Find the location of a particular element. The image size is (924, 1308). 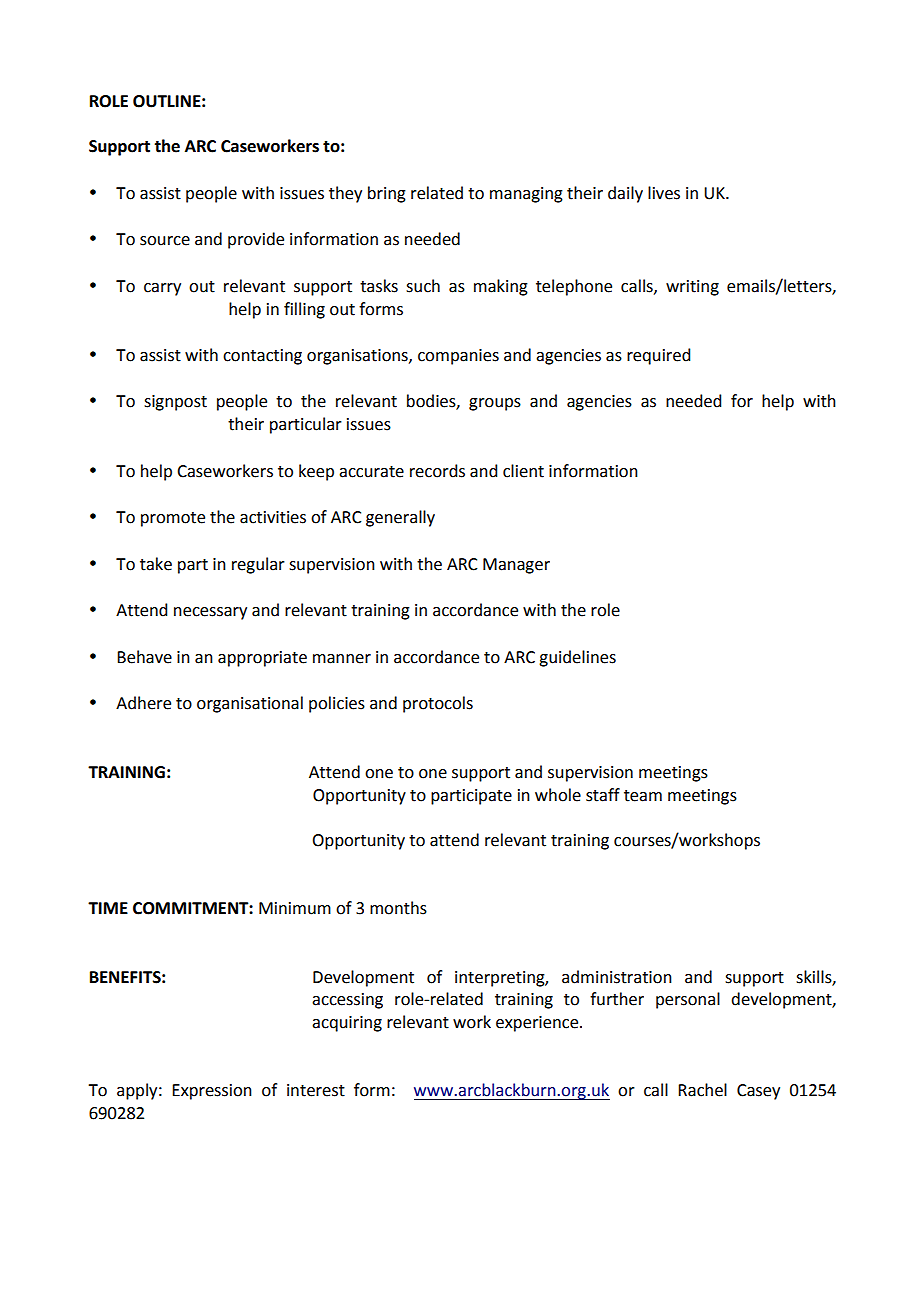

records is located at coordinates (437, 471).
